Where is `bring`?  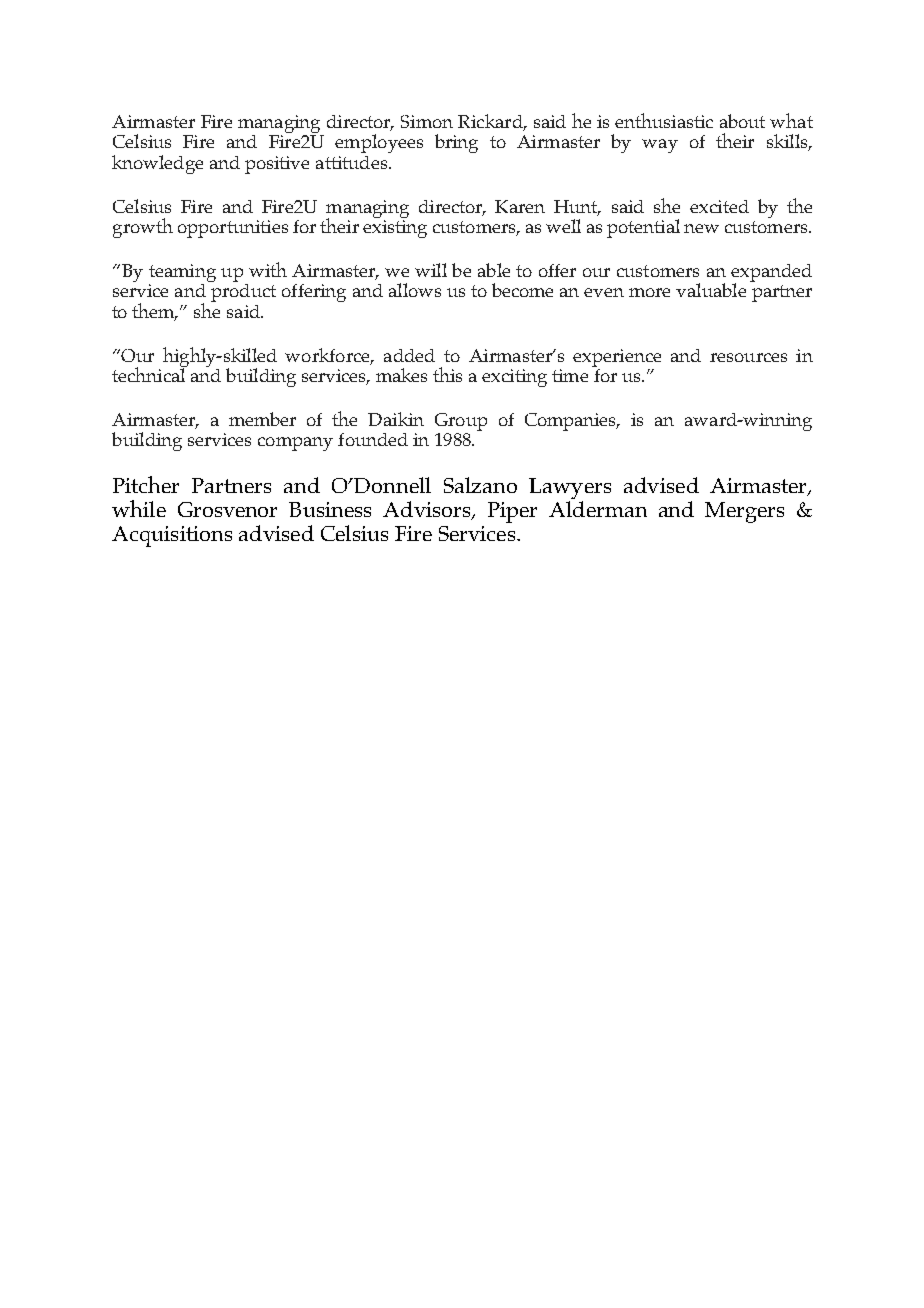
bring is located at coordinates (456, 143).
